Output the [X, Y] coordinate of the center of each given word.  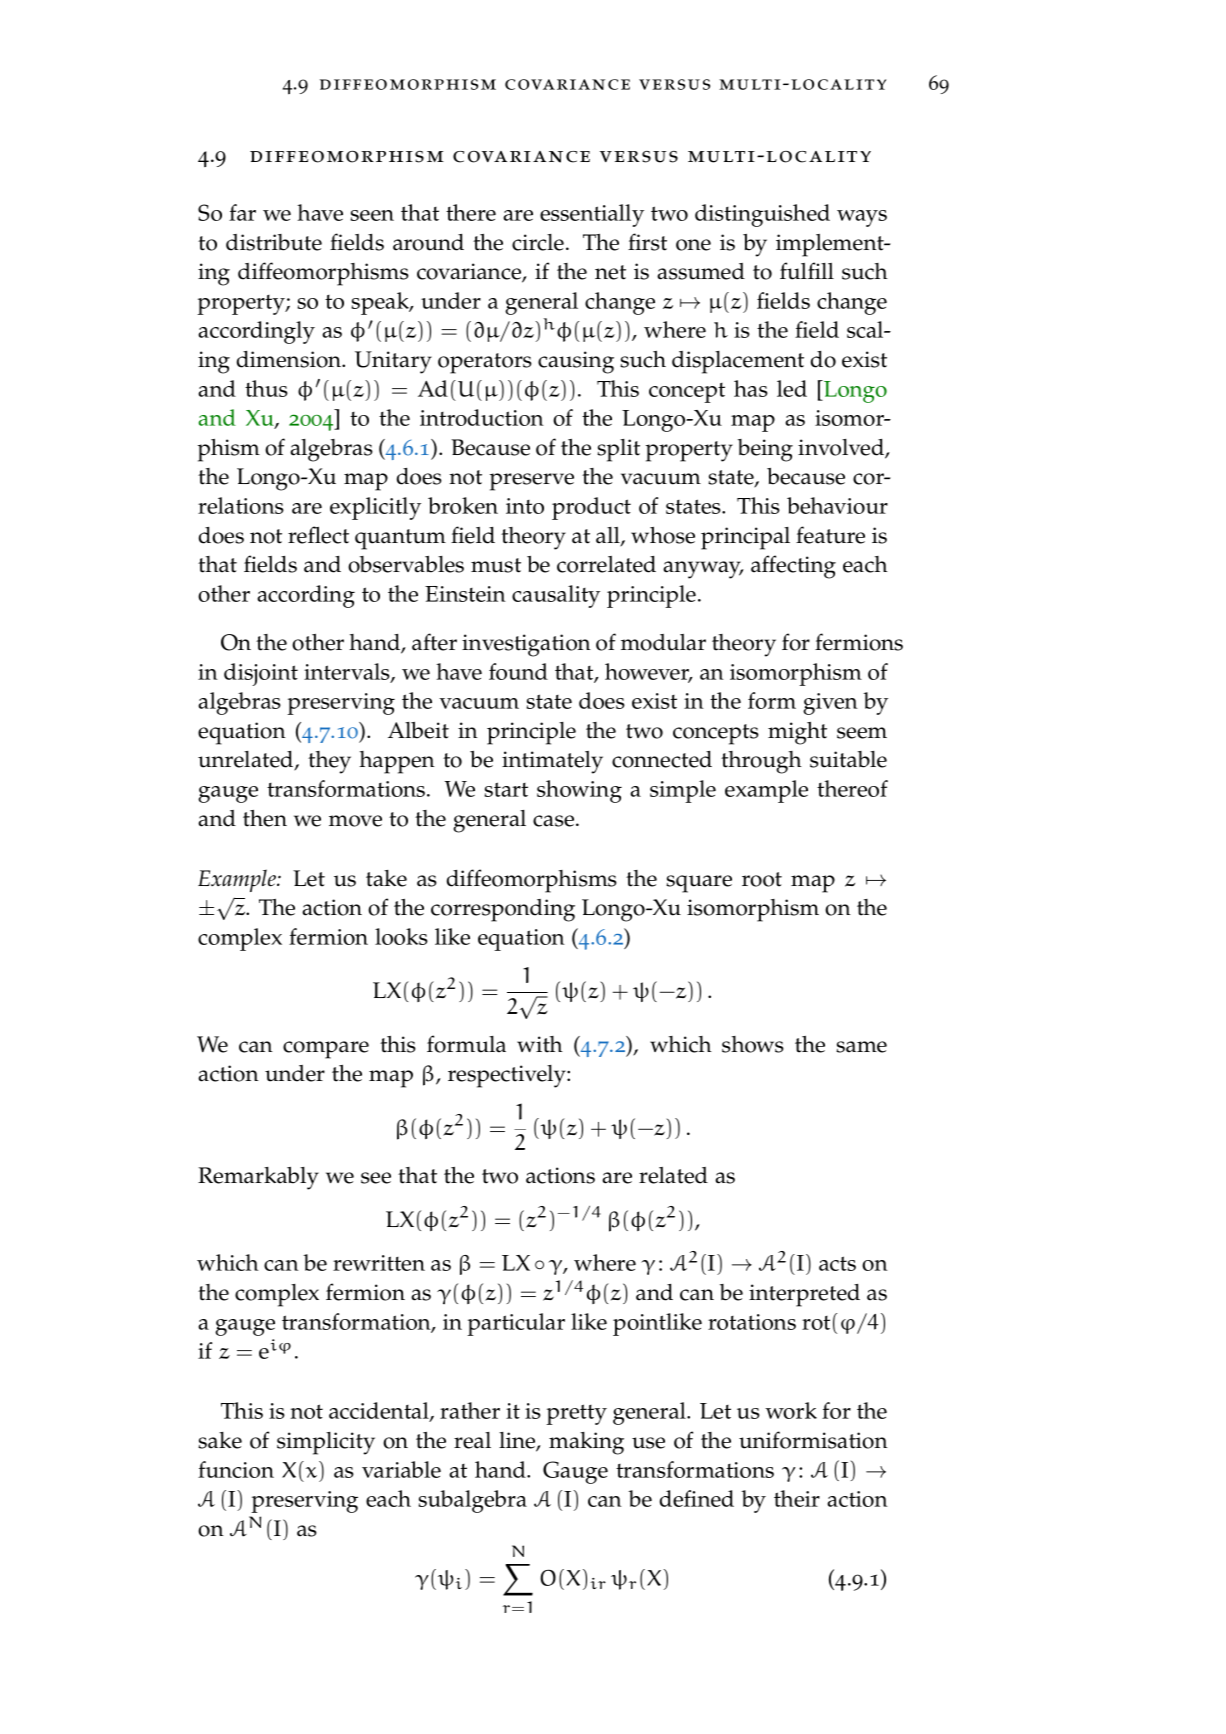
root [762, 879]
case [555, 821]
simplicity [326, 1443]
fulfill [807, 271]
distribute [274, 242]
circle [538, 242]
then [265, 818]
